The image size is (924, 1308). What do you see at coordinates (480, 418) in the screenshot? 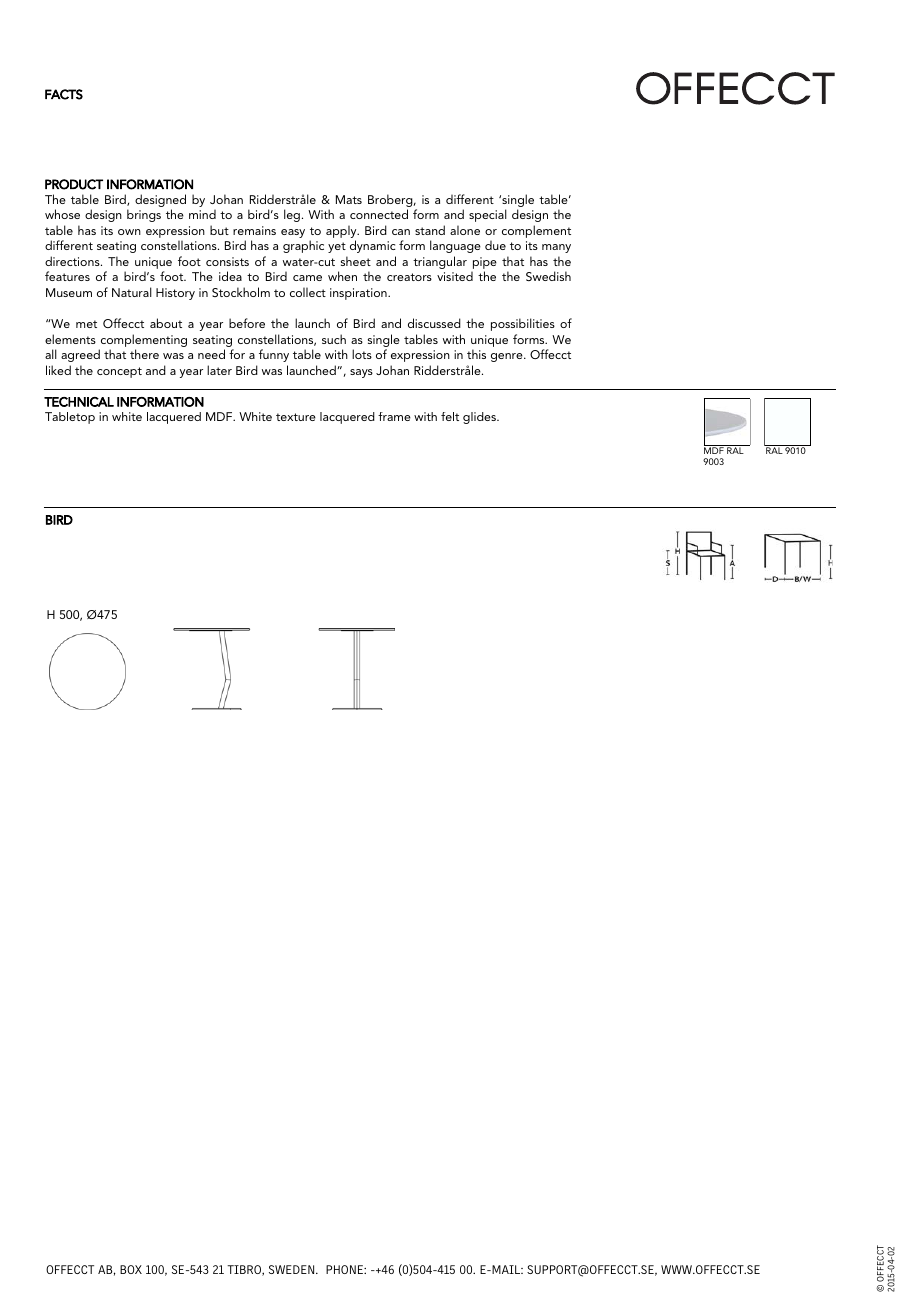
I see `glides` at bounding box center [480, 418].
